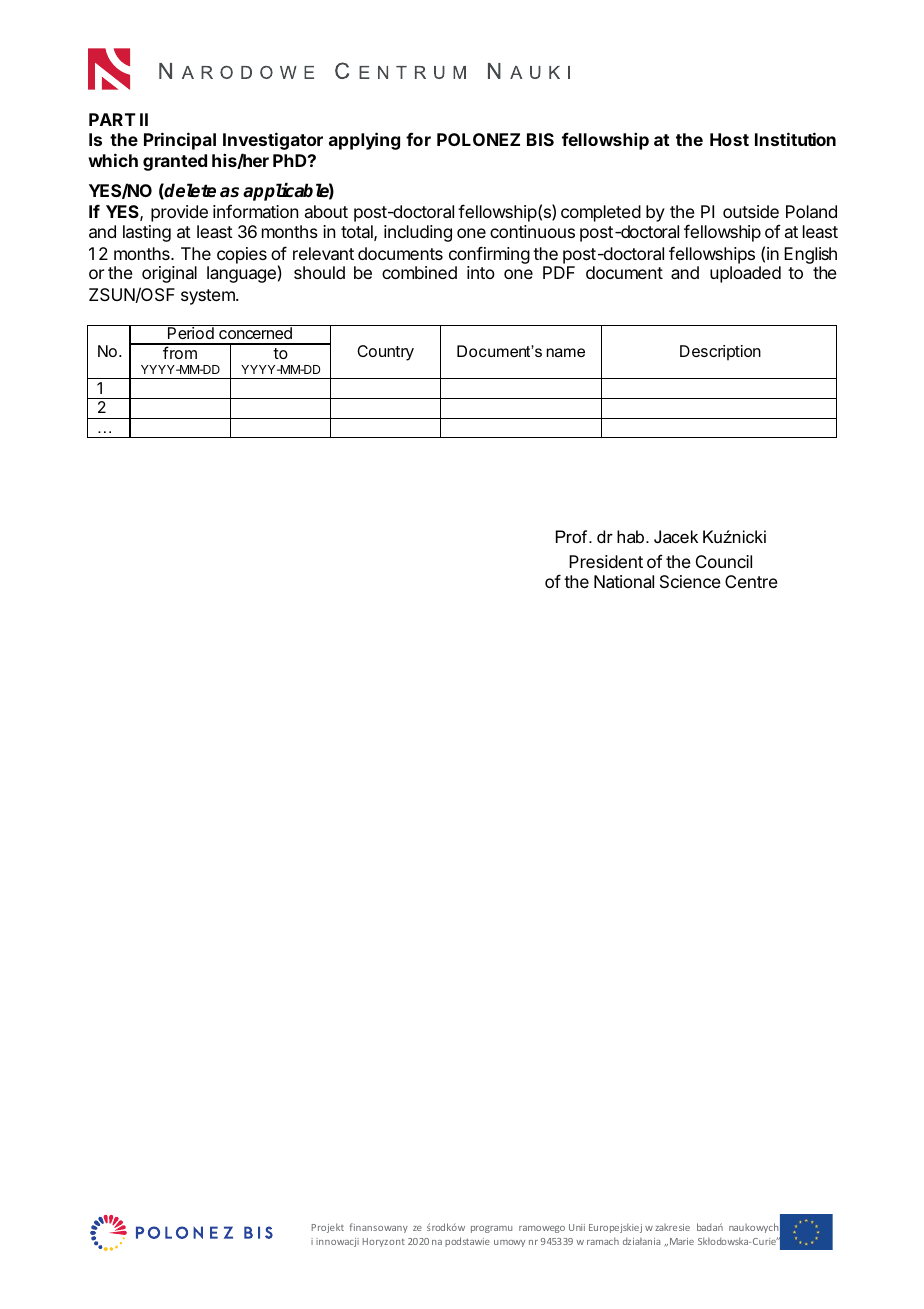  What do you see at coordinates (577, 1227) in the screenshot?
I see `Unii` at bounding box center [577, 1227].
